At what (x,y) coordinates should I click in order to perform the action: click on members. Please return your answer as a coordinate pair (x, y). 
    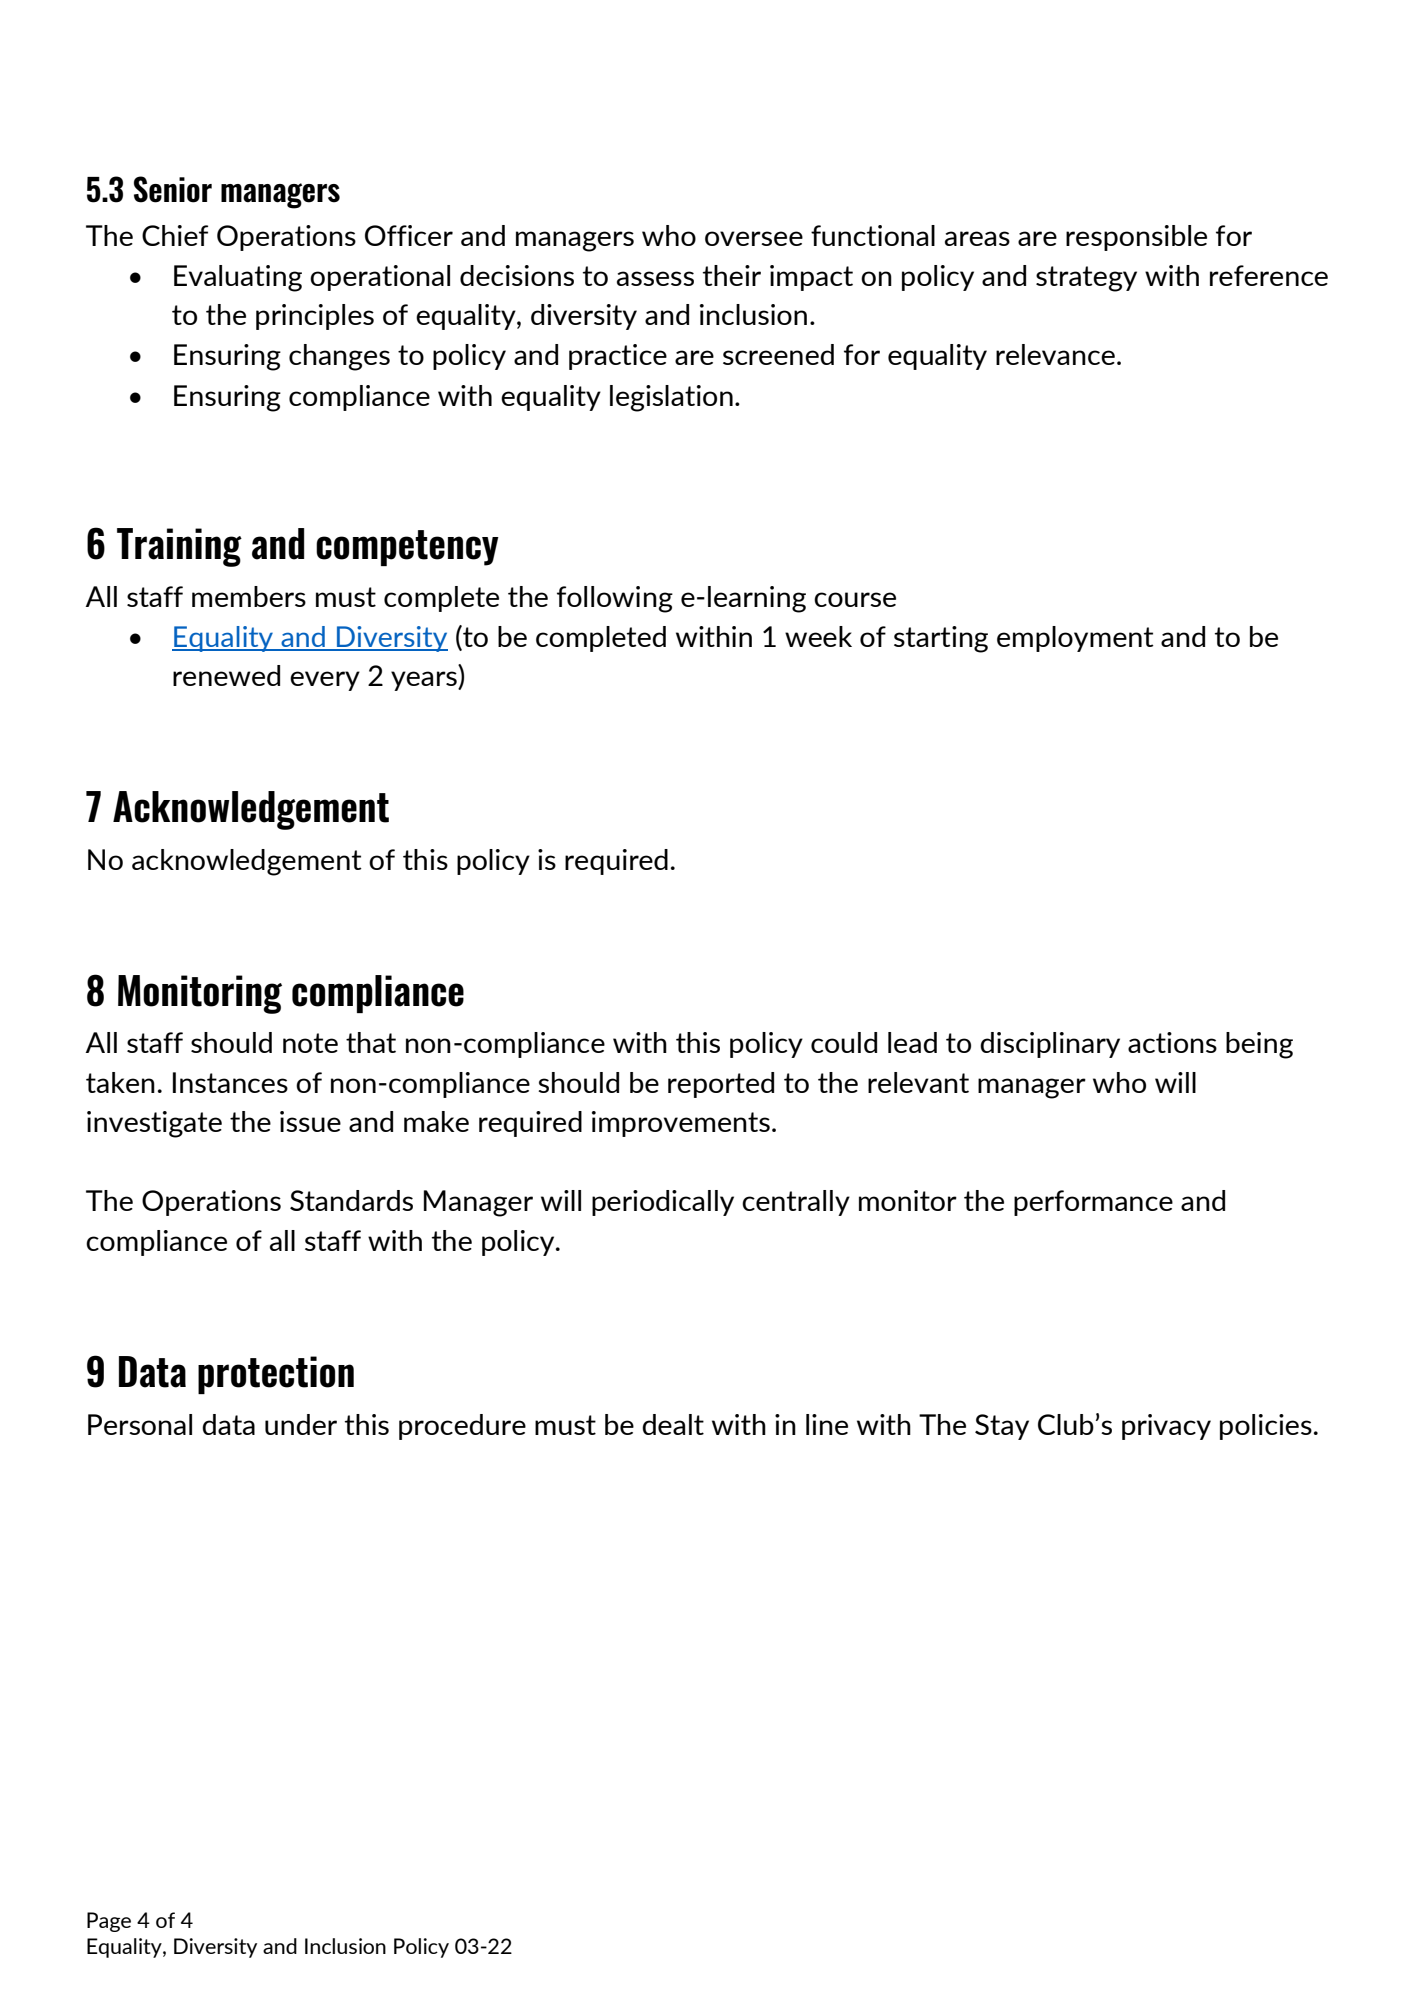
    Looking at the image, I should click on (249, 596).
